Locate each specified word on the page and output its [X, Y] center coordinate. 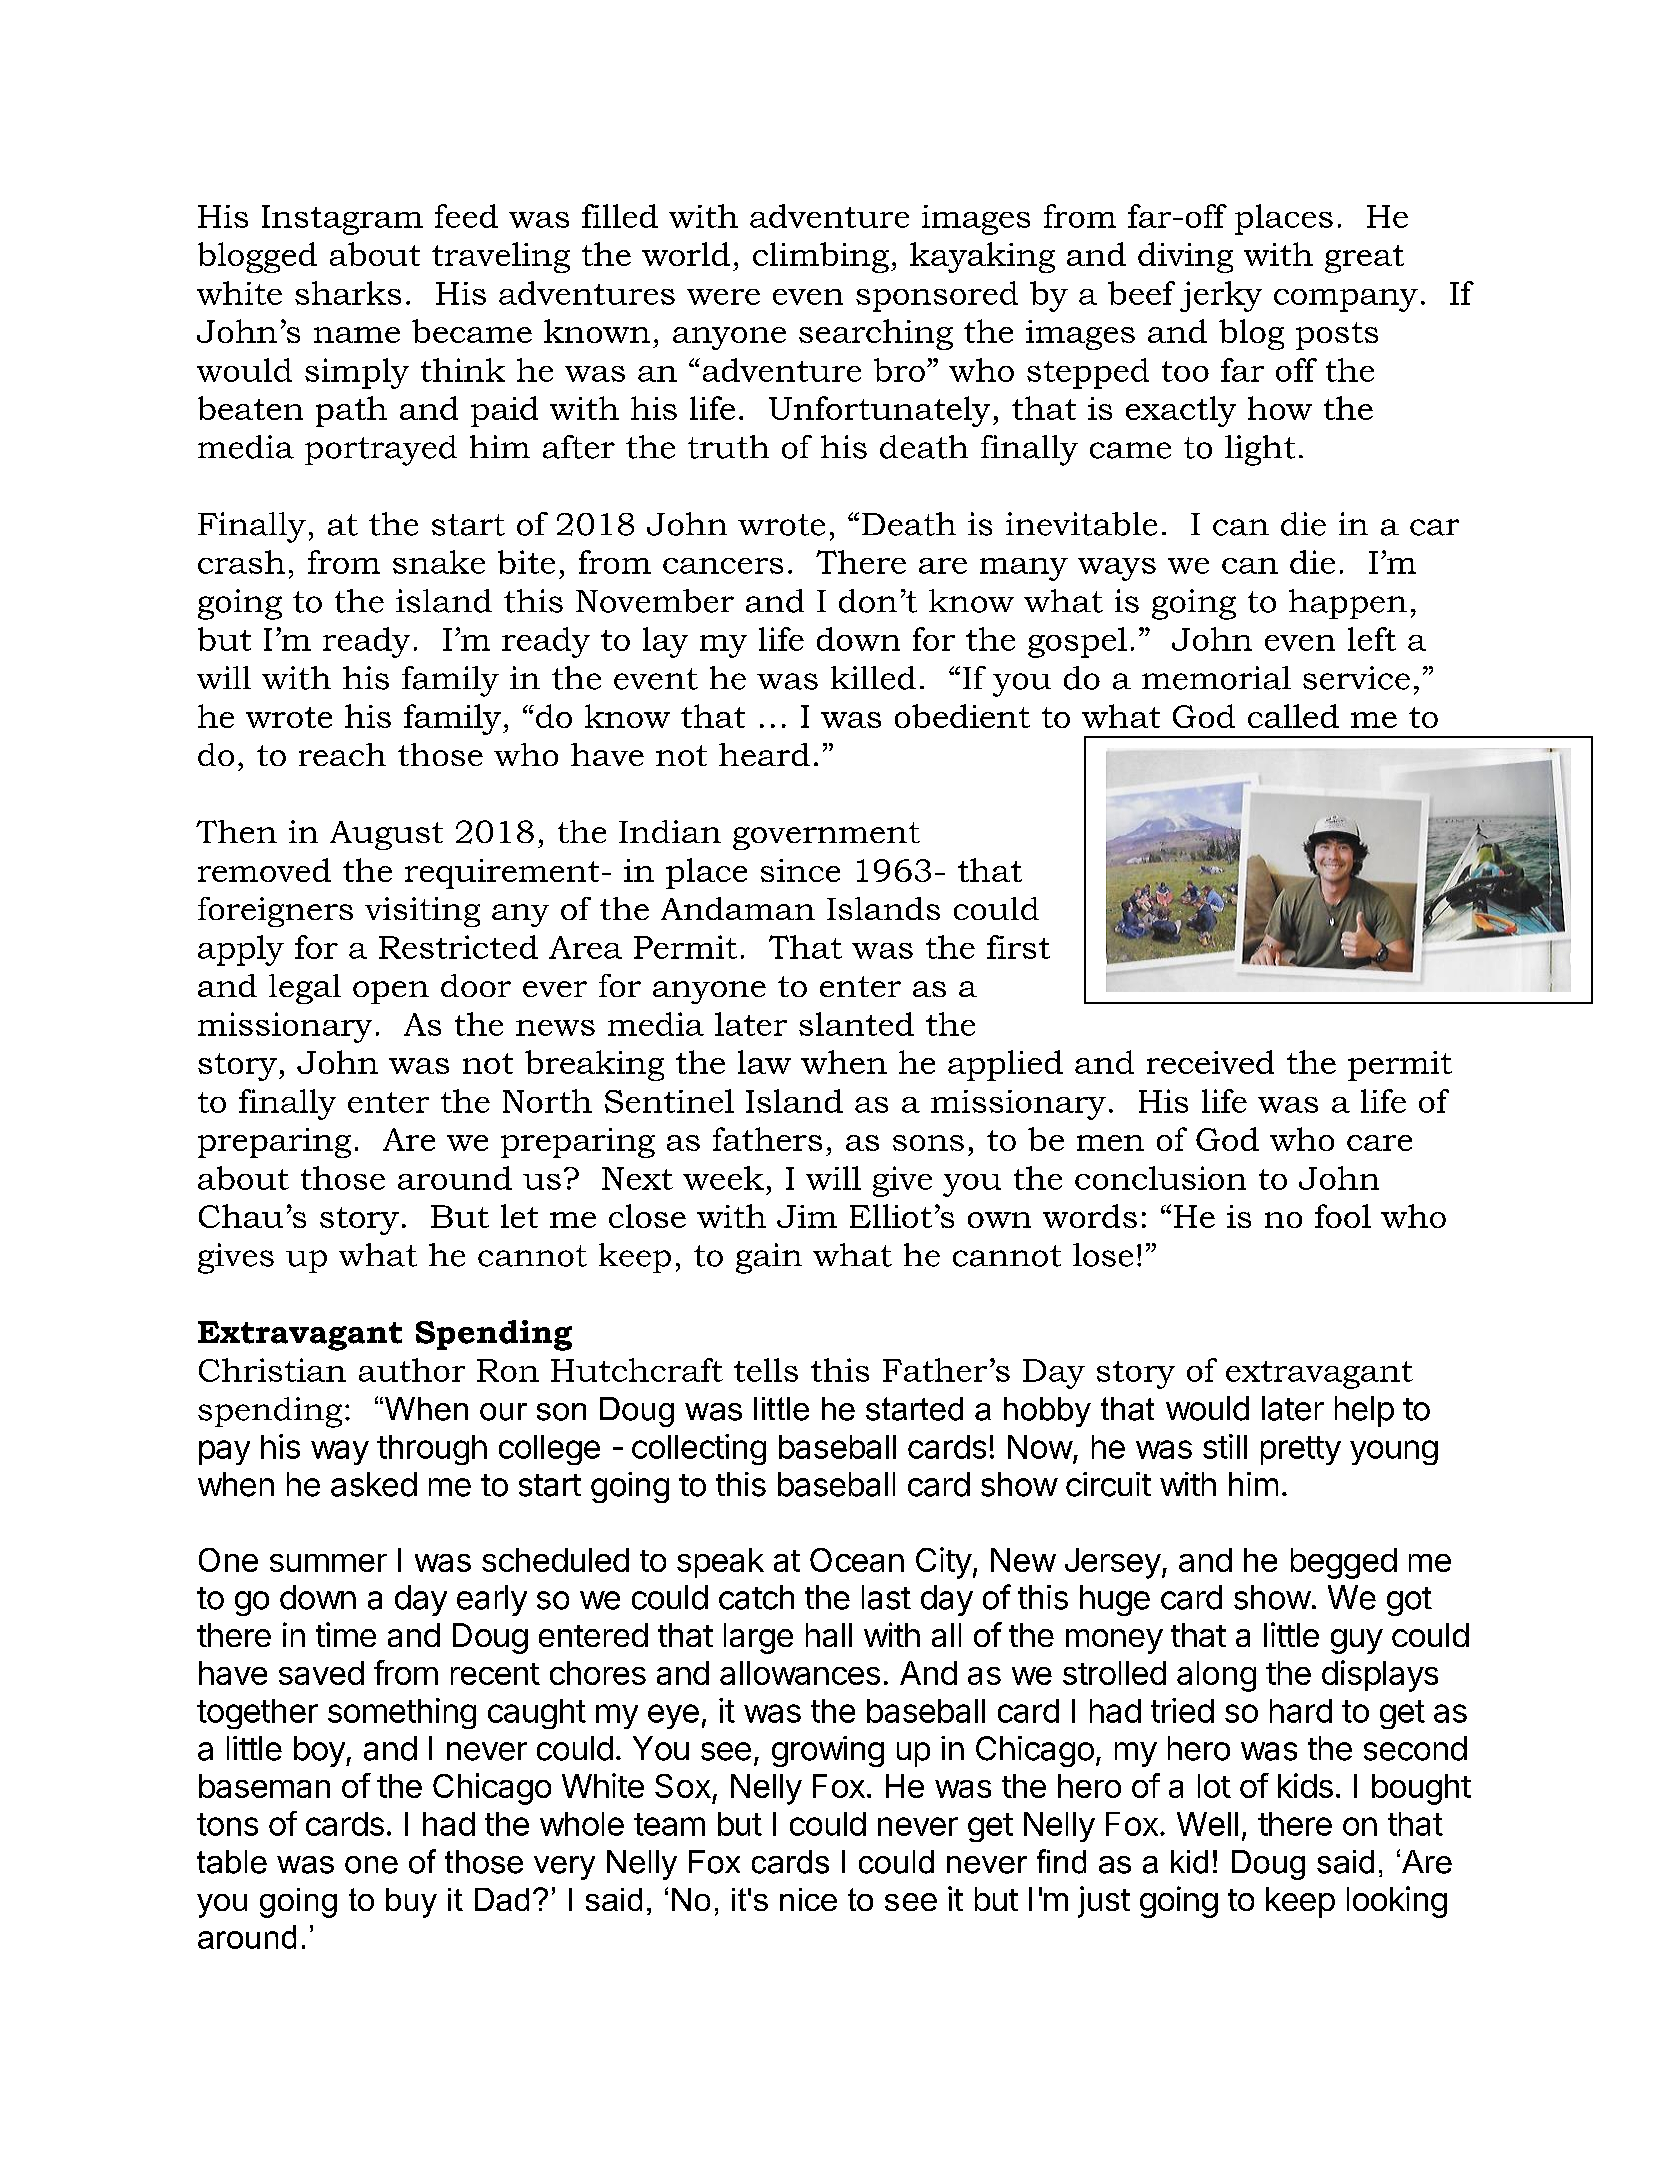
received [1210, 1062]
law [764, 1062]
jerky [1221, 296]
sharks [348, 293]
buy [411, 1903]
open [391, 992]
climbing [821, 257]
